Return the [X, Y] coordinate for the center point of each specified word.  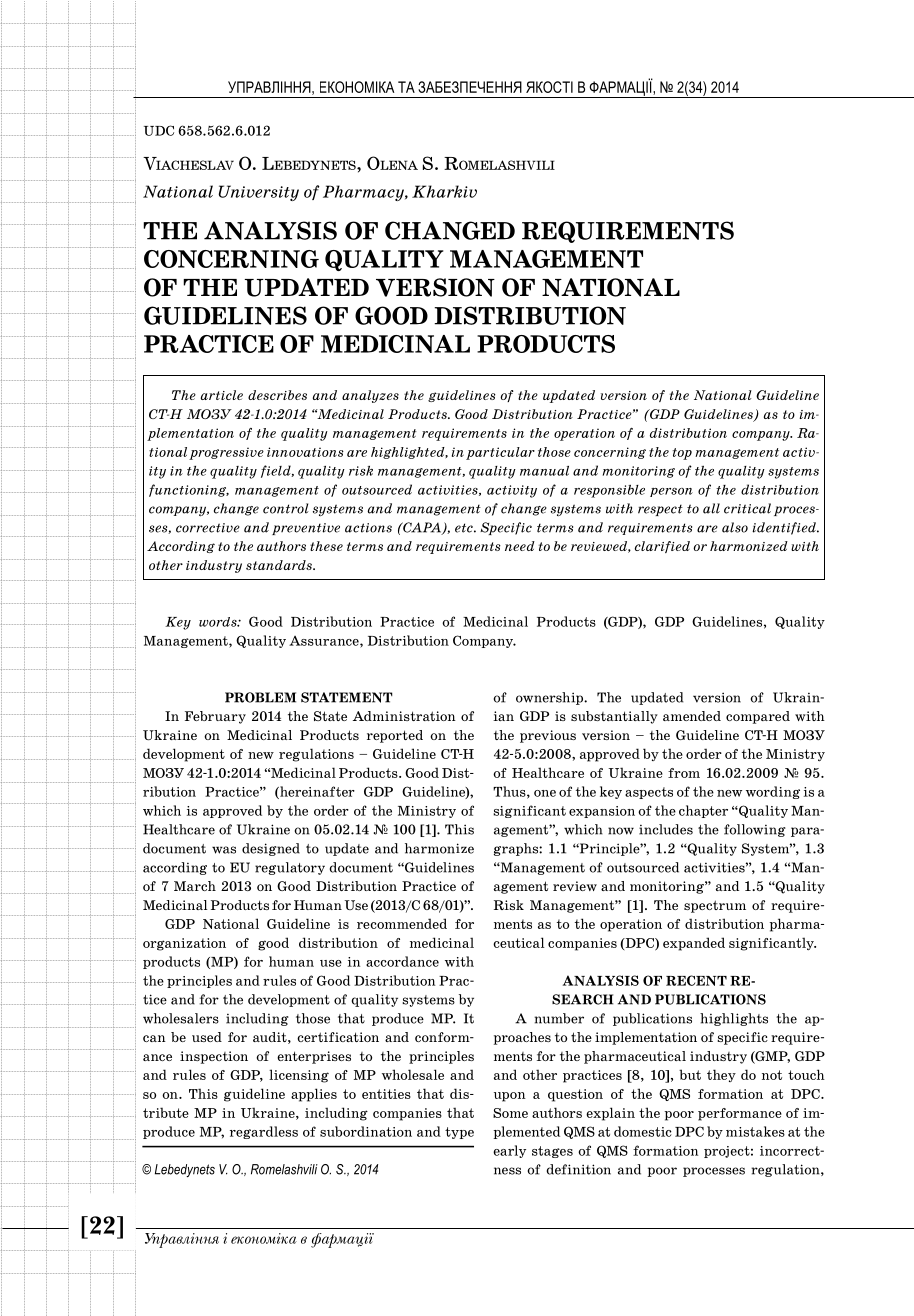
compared [758, 717]
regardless [264, 1132]
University [258, 193]
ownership [550, 698]
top [682, 454]
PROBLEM [260, 697]
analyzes [370, 396]
